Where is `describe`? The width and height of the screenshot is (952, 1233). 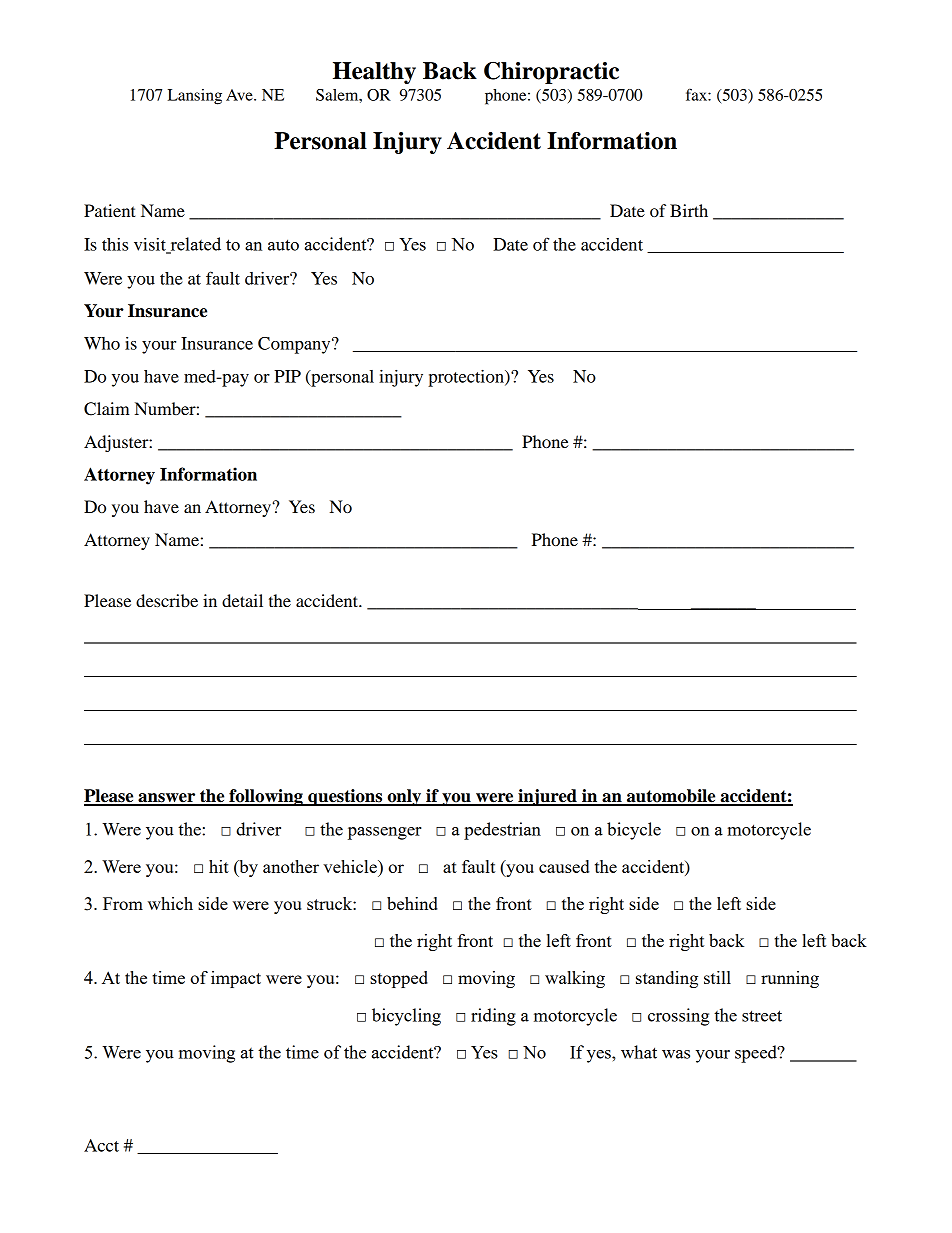
describe is located at coordinates (167, 600).
